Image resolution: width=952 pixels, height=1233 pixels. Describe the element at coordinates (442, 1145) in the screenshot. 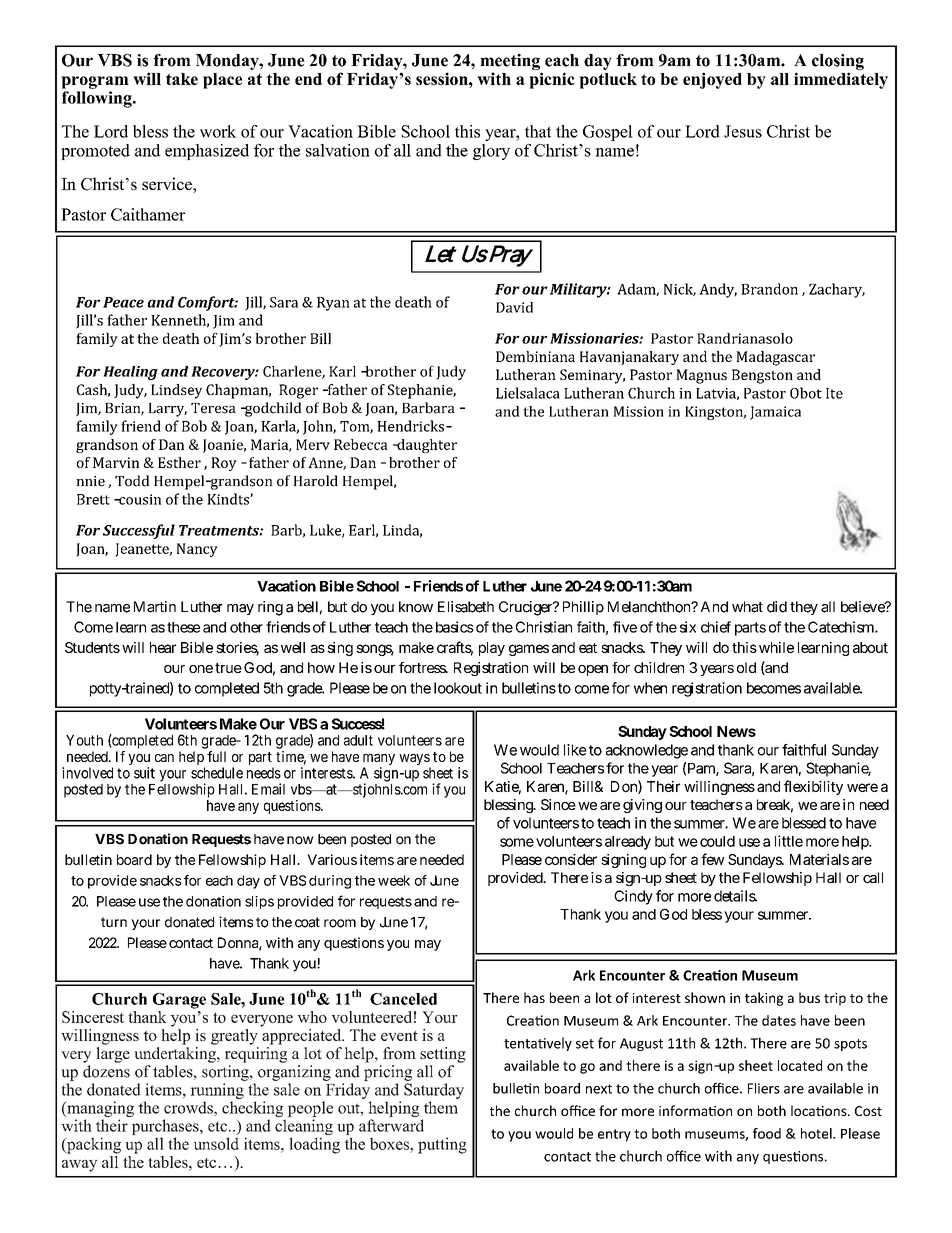

I see `putting` at that location.
